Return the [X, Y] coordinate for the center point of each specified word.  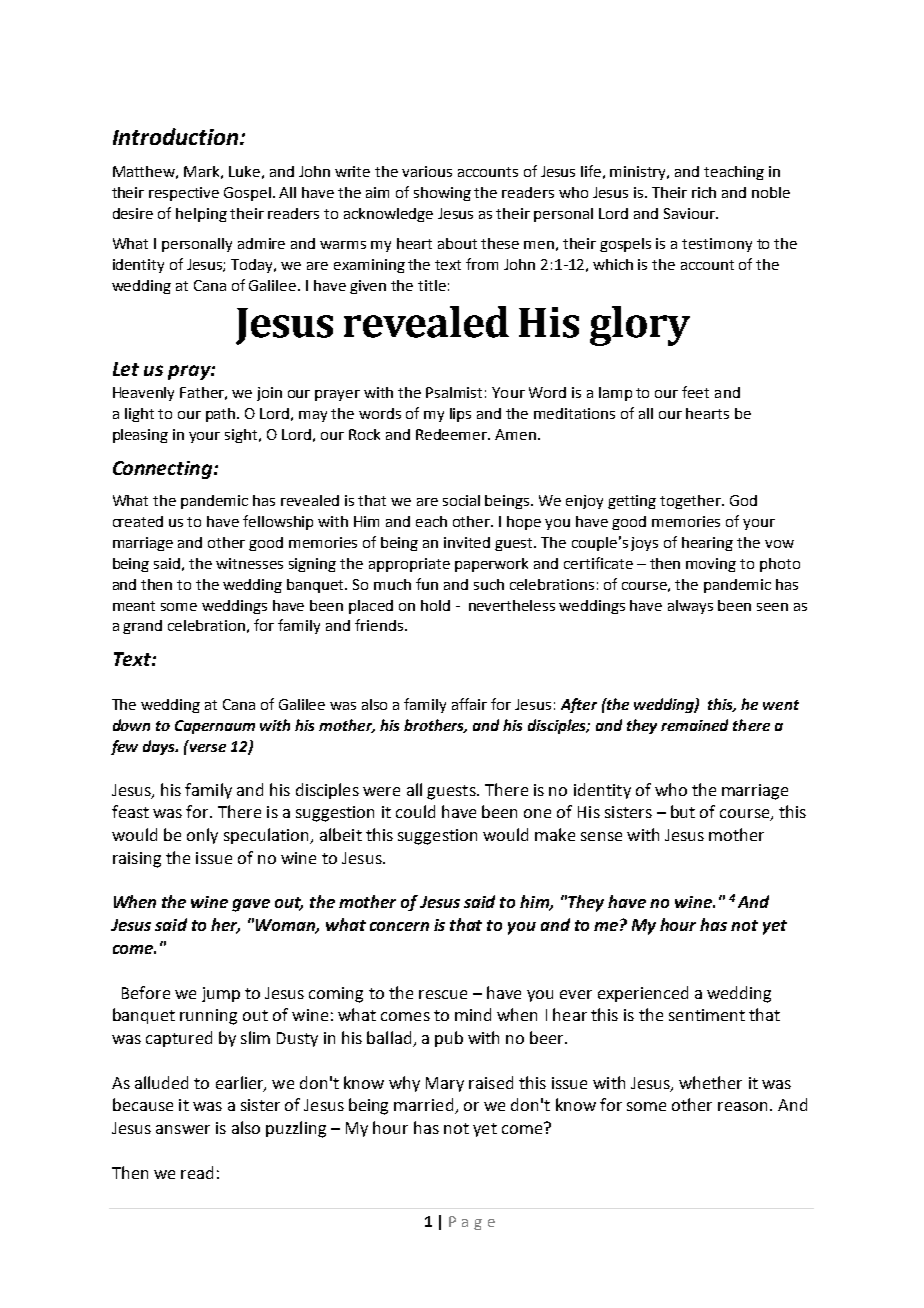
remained [694, 725]
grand [142, 627]
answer [183, 1129]
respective [184, 194]
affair [469, 704]
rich [704, 192]
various [427, 171]
